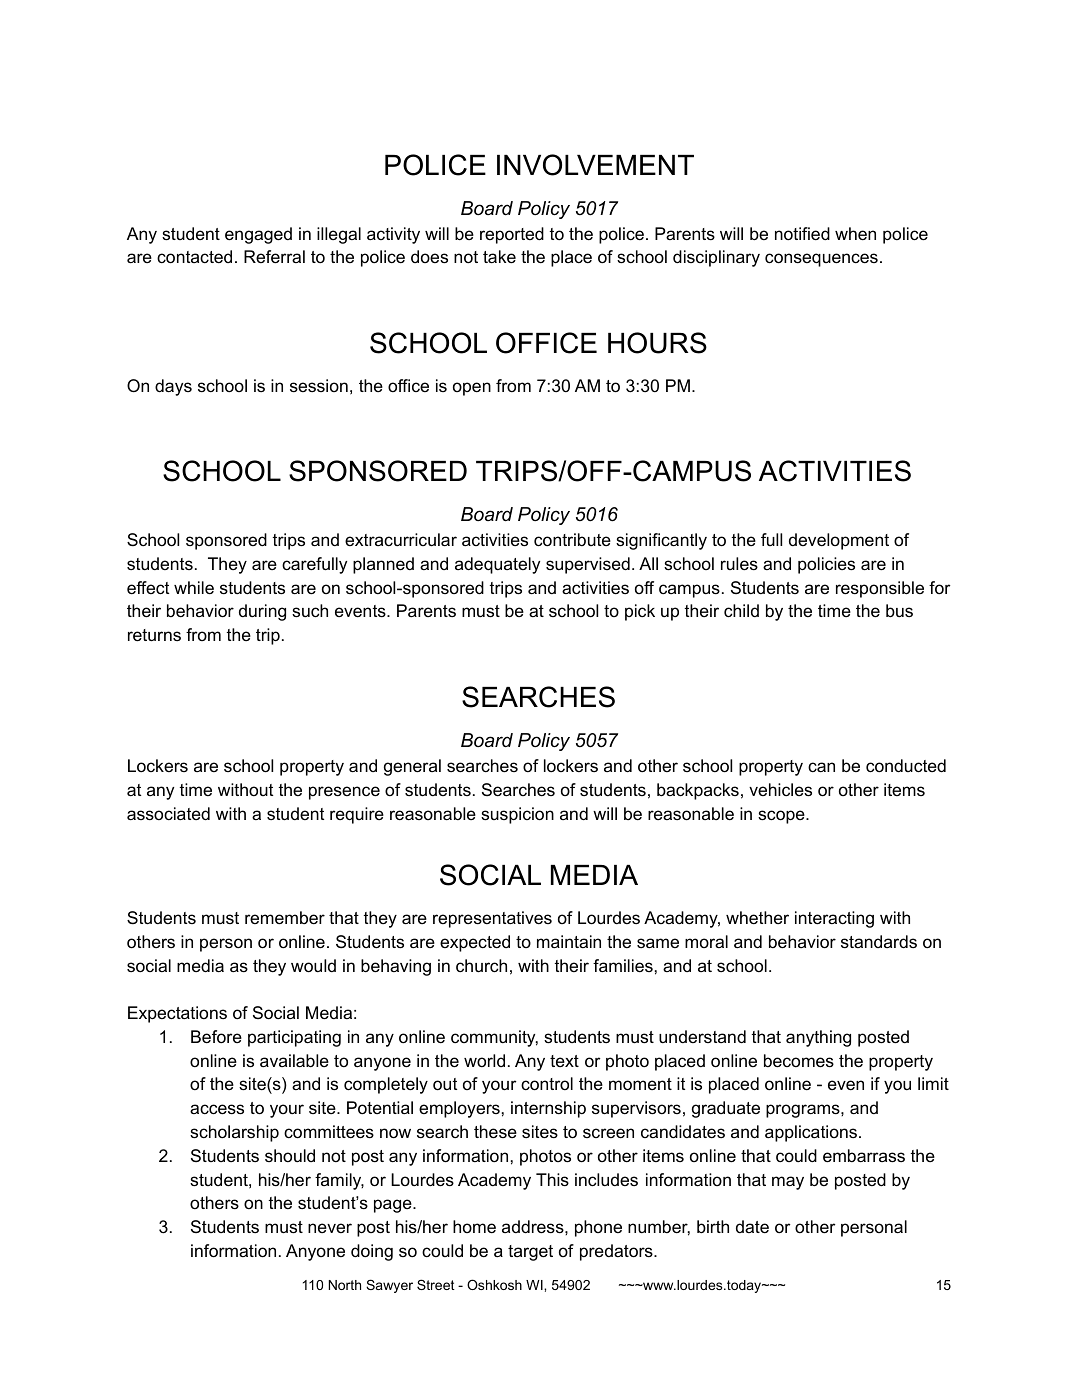 Image resolution: width=1078 pixels, height=1395 pixels. Describe the element at coordinates (788, 1183) in the page. I see `may` at that location.
